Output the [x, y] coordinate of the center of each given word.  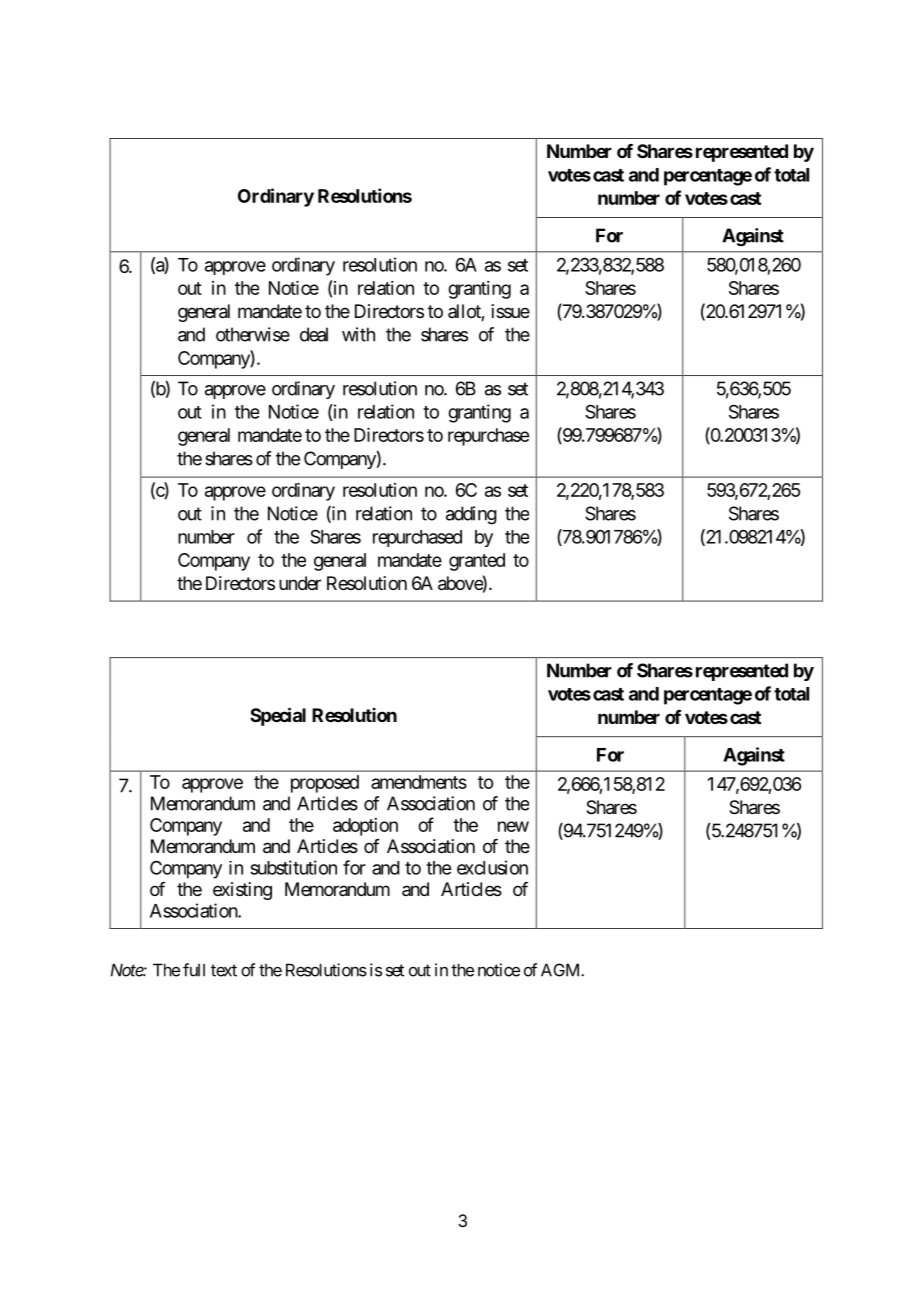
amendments [419, 782]
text [224, 970]
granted [477, 562]
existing [242, 891]
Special [278, 716]
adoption [365, 827]
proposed [325, 784]
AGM [561, 970]
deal [314, 334]
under [300, 583]
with [358, 334]
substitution [293, 867]
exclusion [492, 867]
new [513, 826]
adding [471, 515]
